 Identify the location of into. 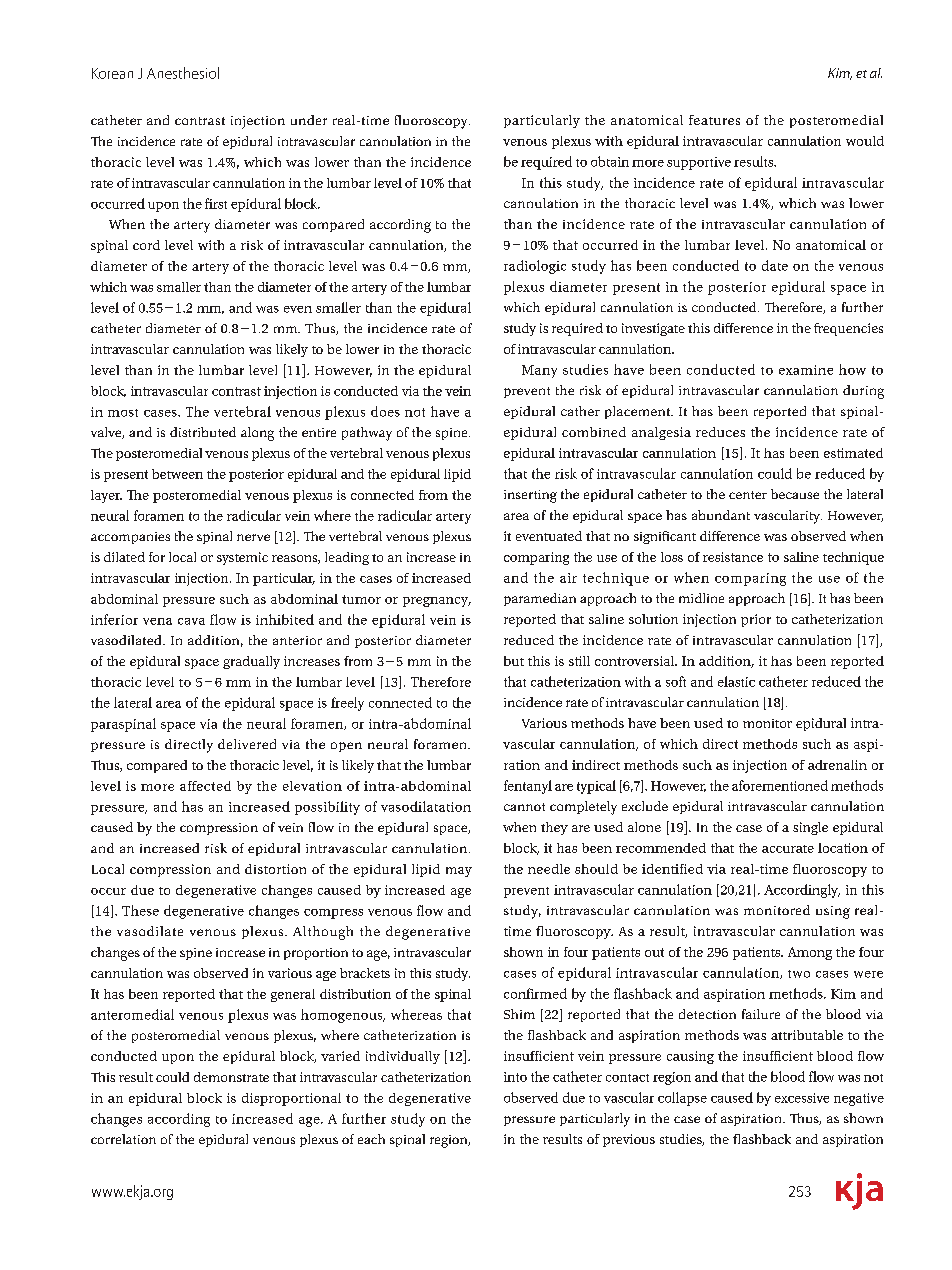
(515, 1077).
